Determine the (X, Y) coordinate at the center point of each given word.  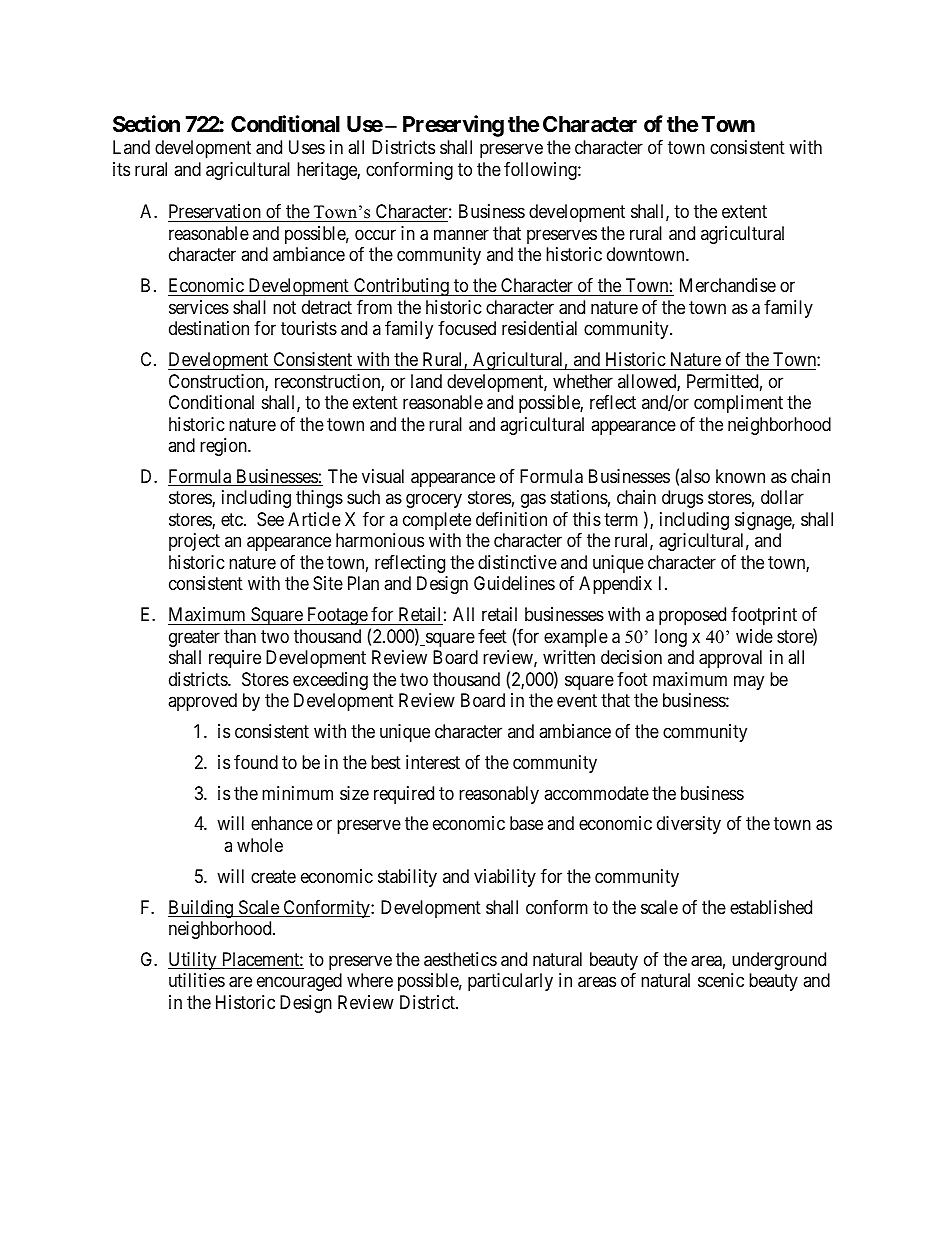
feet (492, 636)
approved (202, 702)
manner (461, 234)
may (749, 682)
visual (383, 476)
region (224, 447)
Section (146, 124)
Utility (193, 961)
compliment (738, 404)
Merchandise (728, 285)
